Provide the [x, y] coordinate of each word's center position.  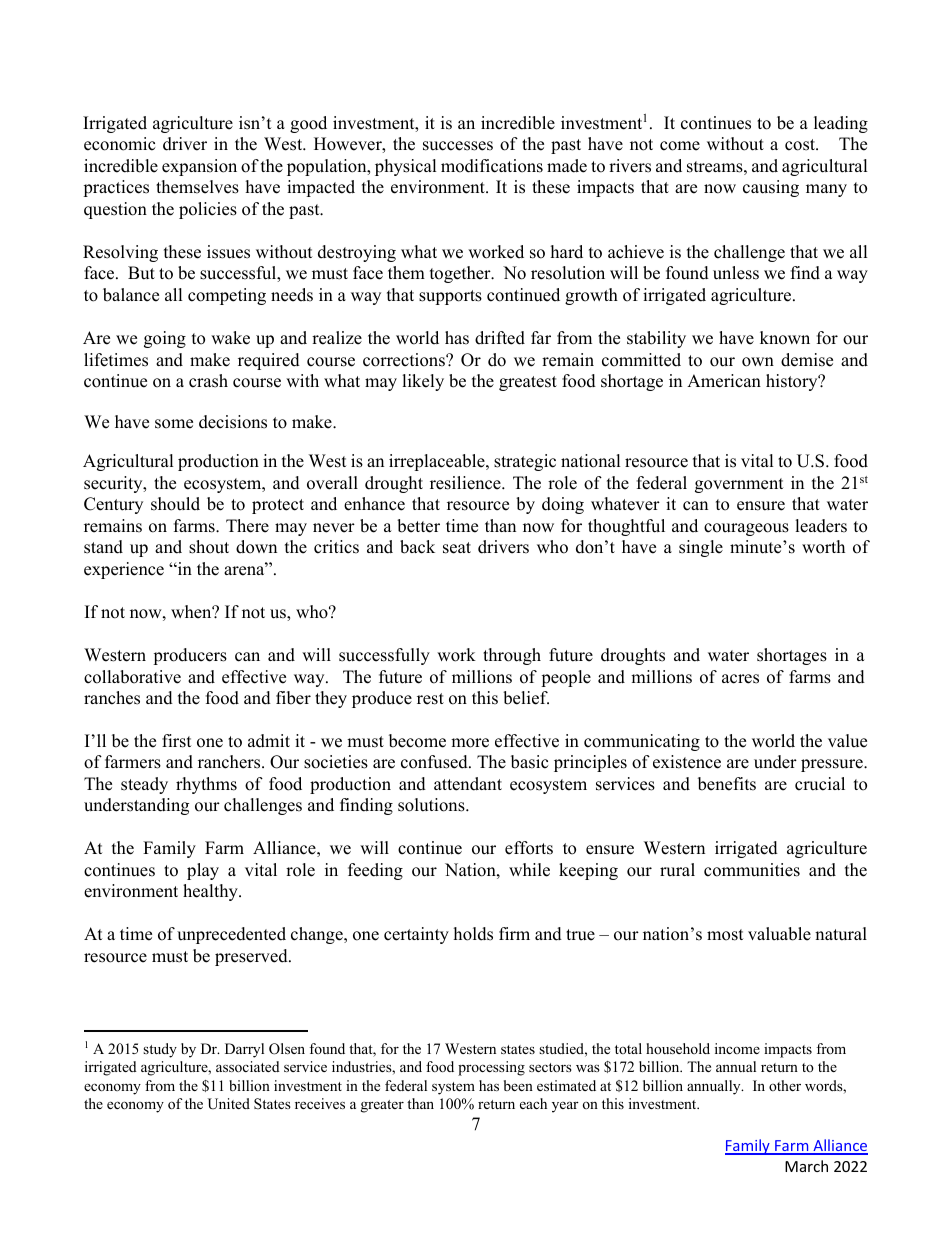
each [533, 1103]
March [806, 1166]
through [512, 656]
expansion [199, 167]
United [229, 1104]
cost [801, 145]
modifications [492, 166]
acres [740, 679]
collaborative [132, 677]
